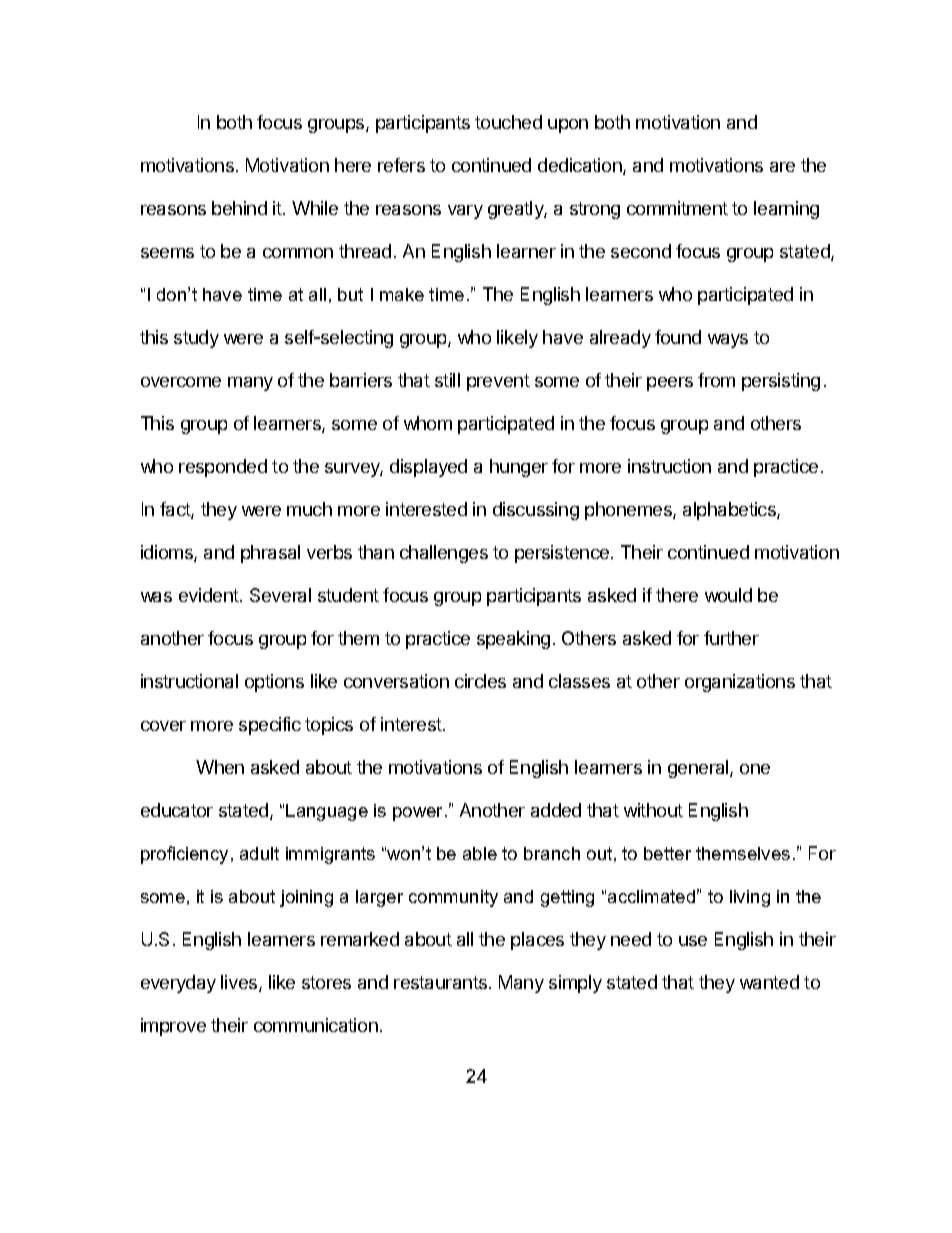 Image resolution: width=952 pixels, height=1233 pixels. What do you see at coordinates (728, 595) in the image?
I see `would` at bounding box center [728, 595].
